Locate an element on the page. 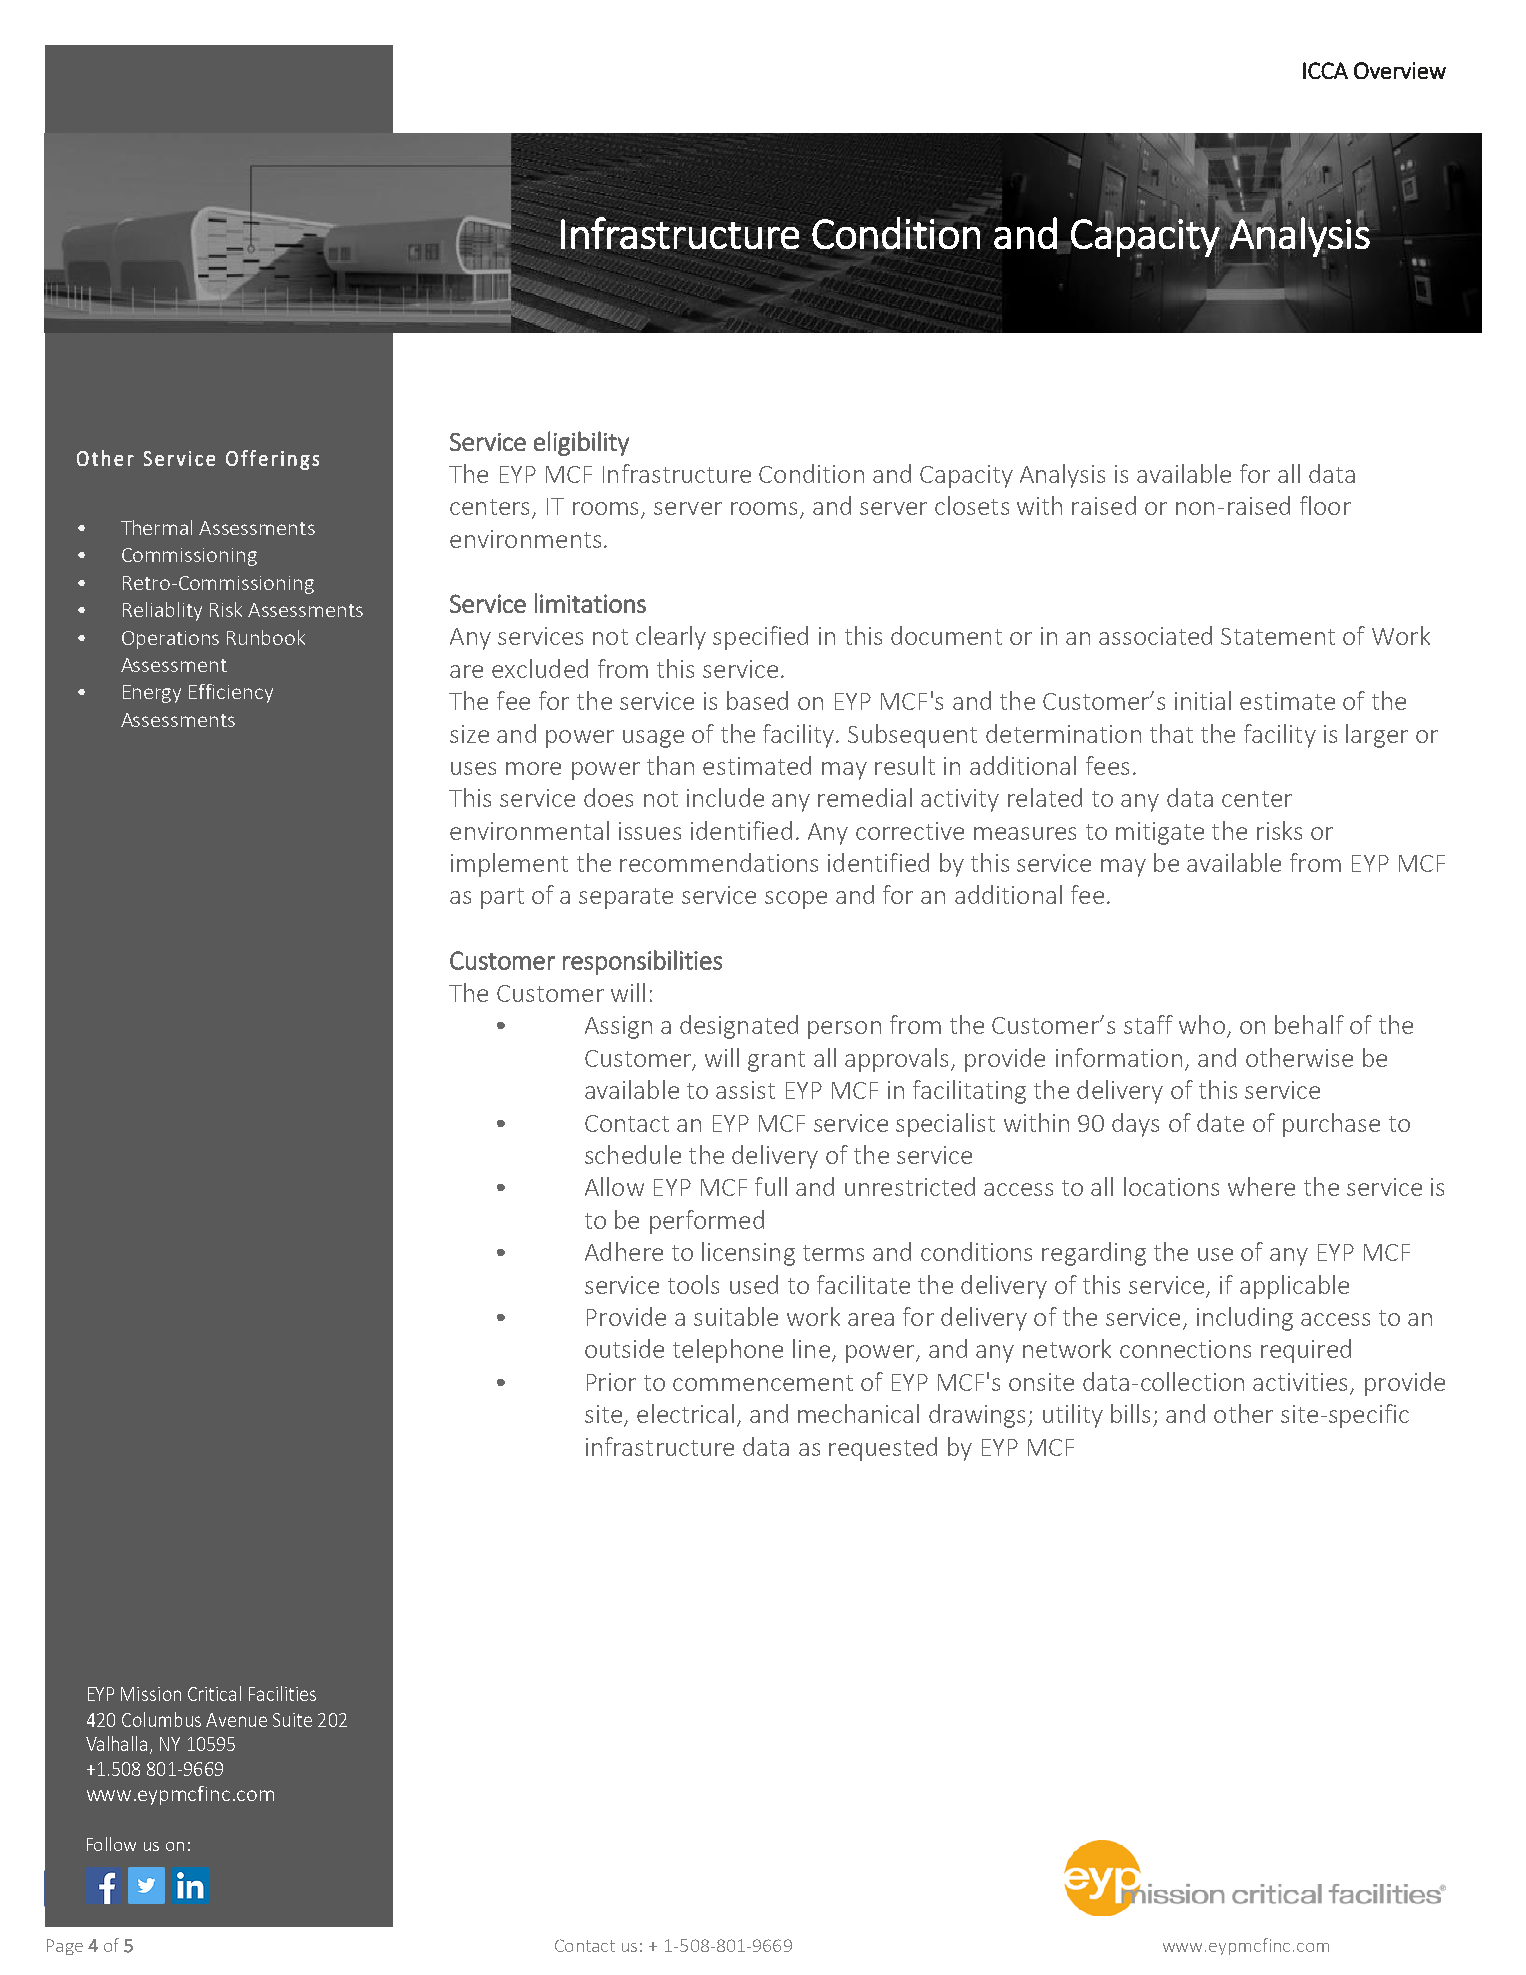 This document has height=1975, width=1526. suitable is located at coordinates (736, 1316).
